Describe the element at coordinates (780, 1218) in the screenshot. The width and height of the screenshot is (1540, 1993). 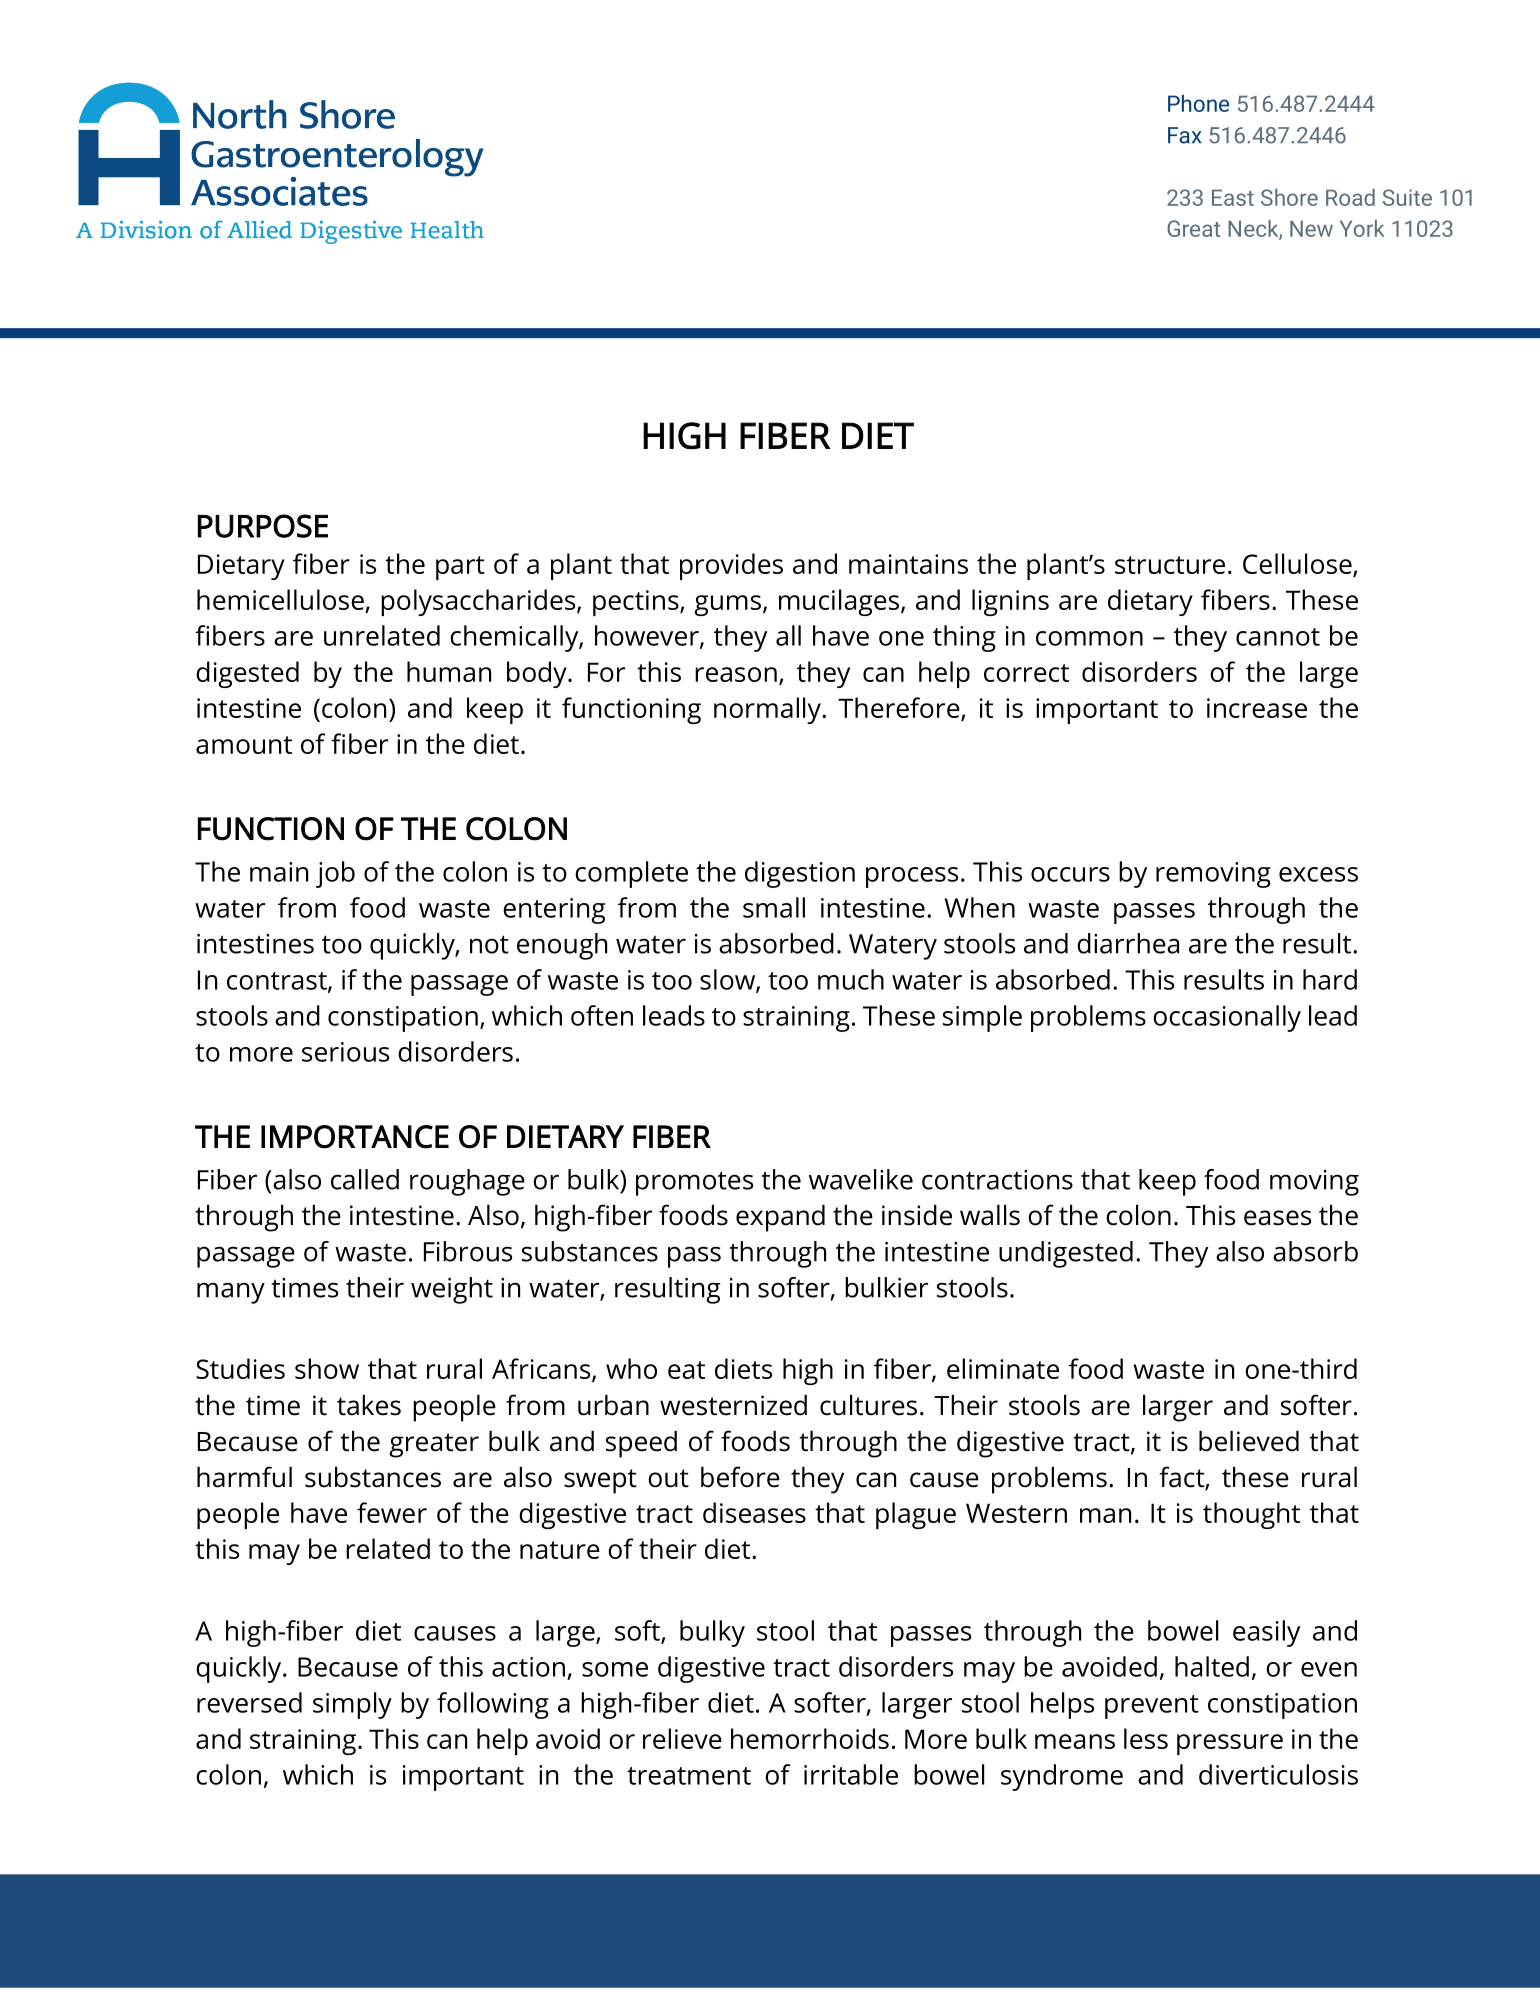
I see `expand` at that location.
